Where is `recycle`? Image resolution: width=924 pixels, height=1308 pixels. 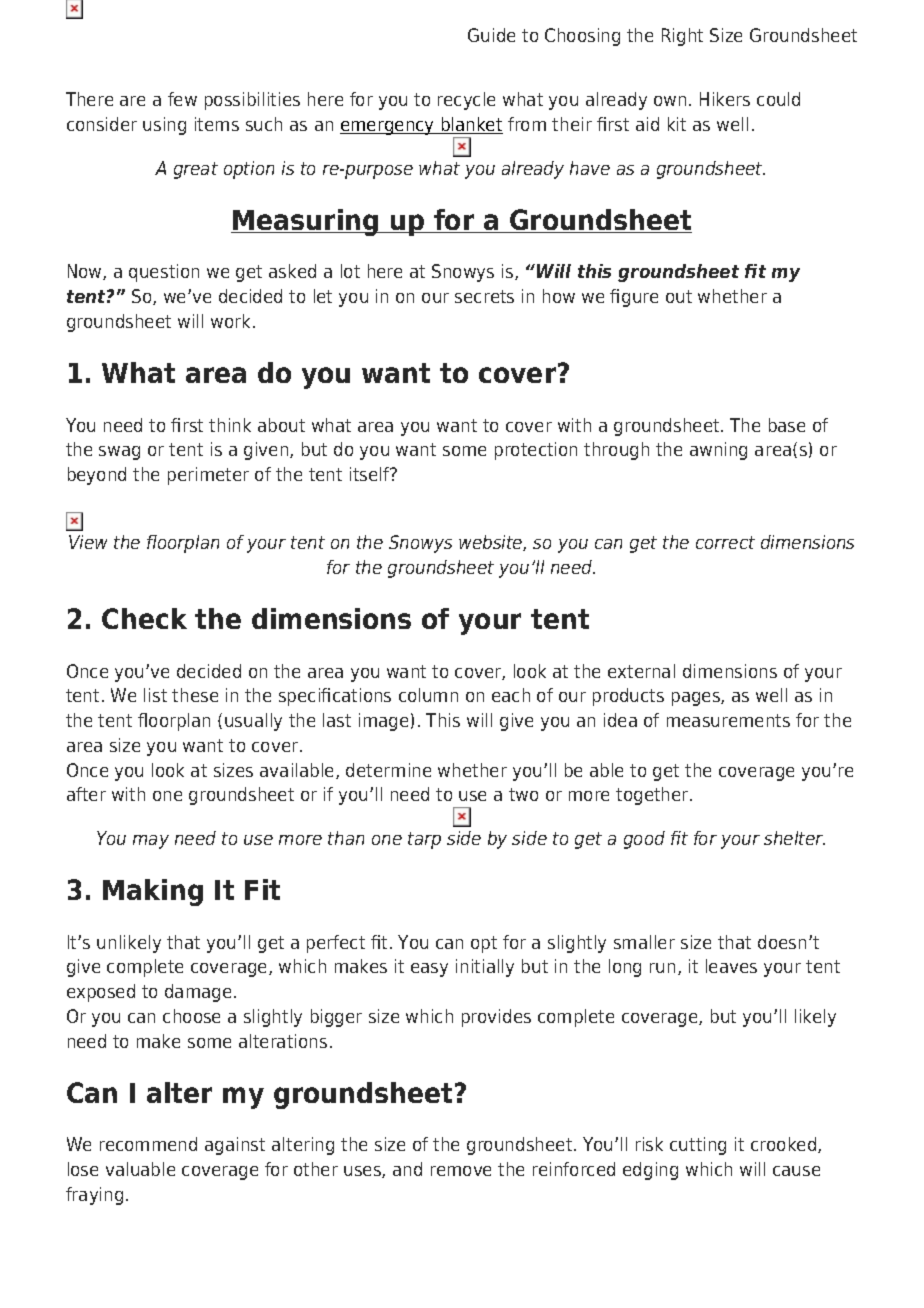
recycle is located at coordinates (466, 101).
